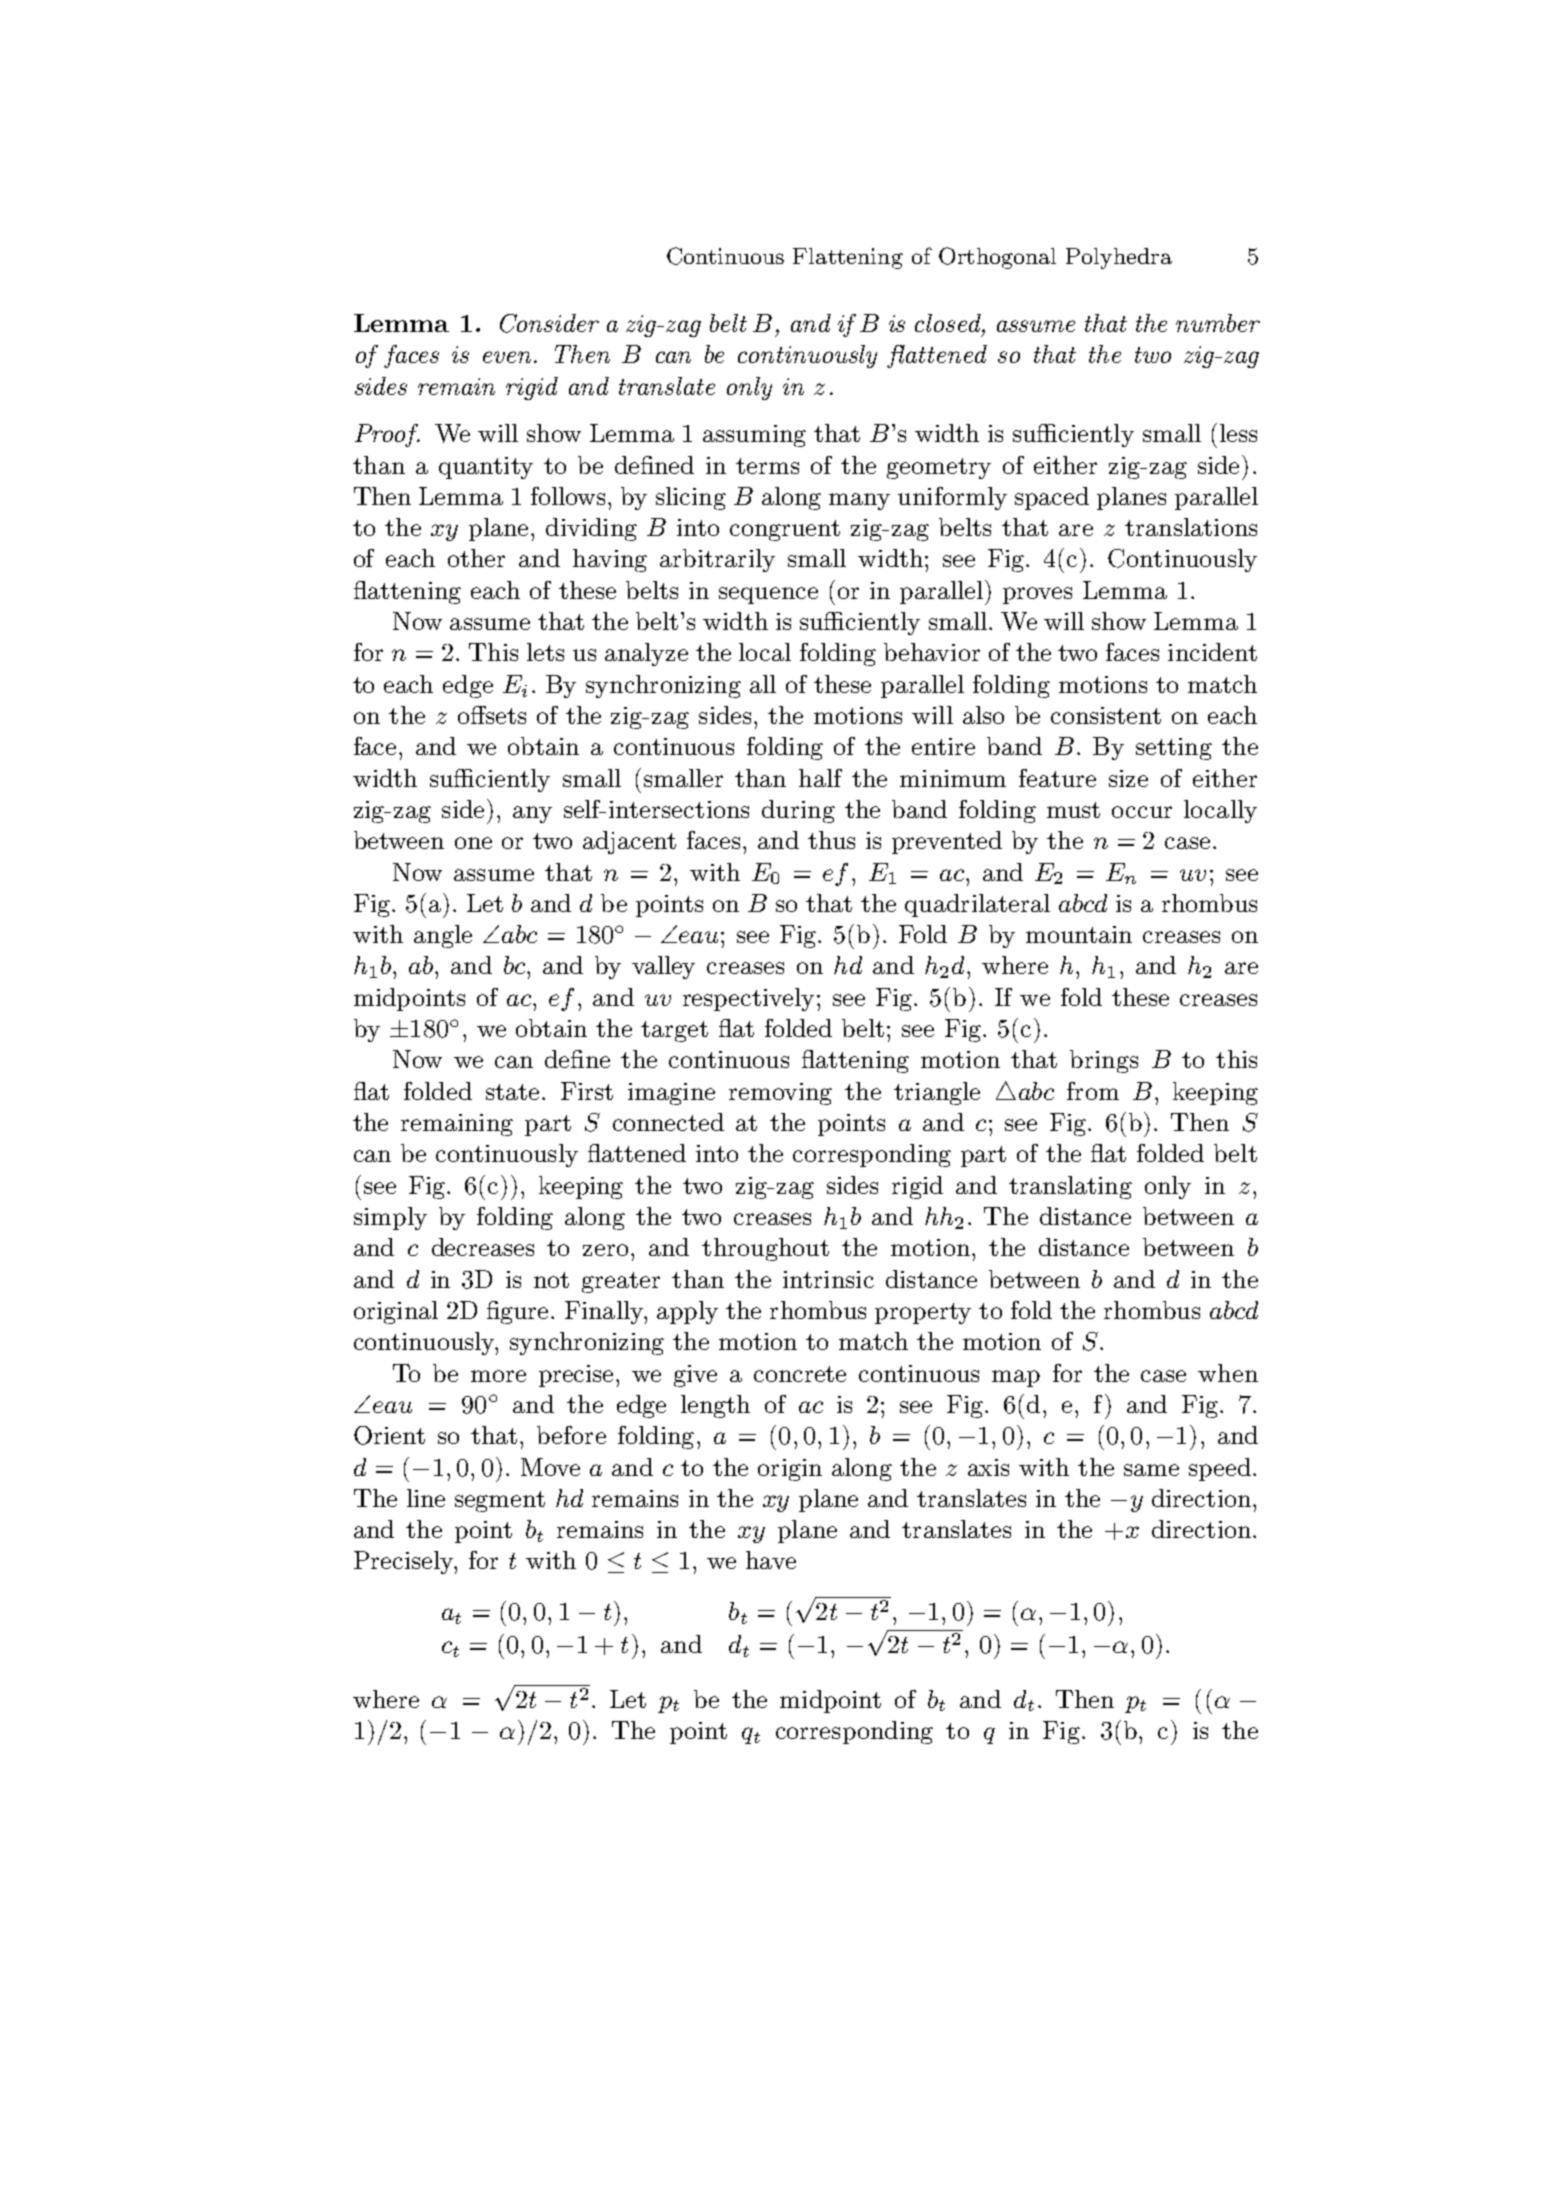 This document has width=1559, height=2205. Describe the element at coordinates (545, 652) in the document. I see `lets` at that location.
